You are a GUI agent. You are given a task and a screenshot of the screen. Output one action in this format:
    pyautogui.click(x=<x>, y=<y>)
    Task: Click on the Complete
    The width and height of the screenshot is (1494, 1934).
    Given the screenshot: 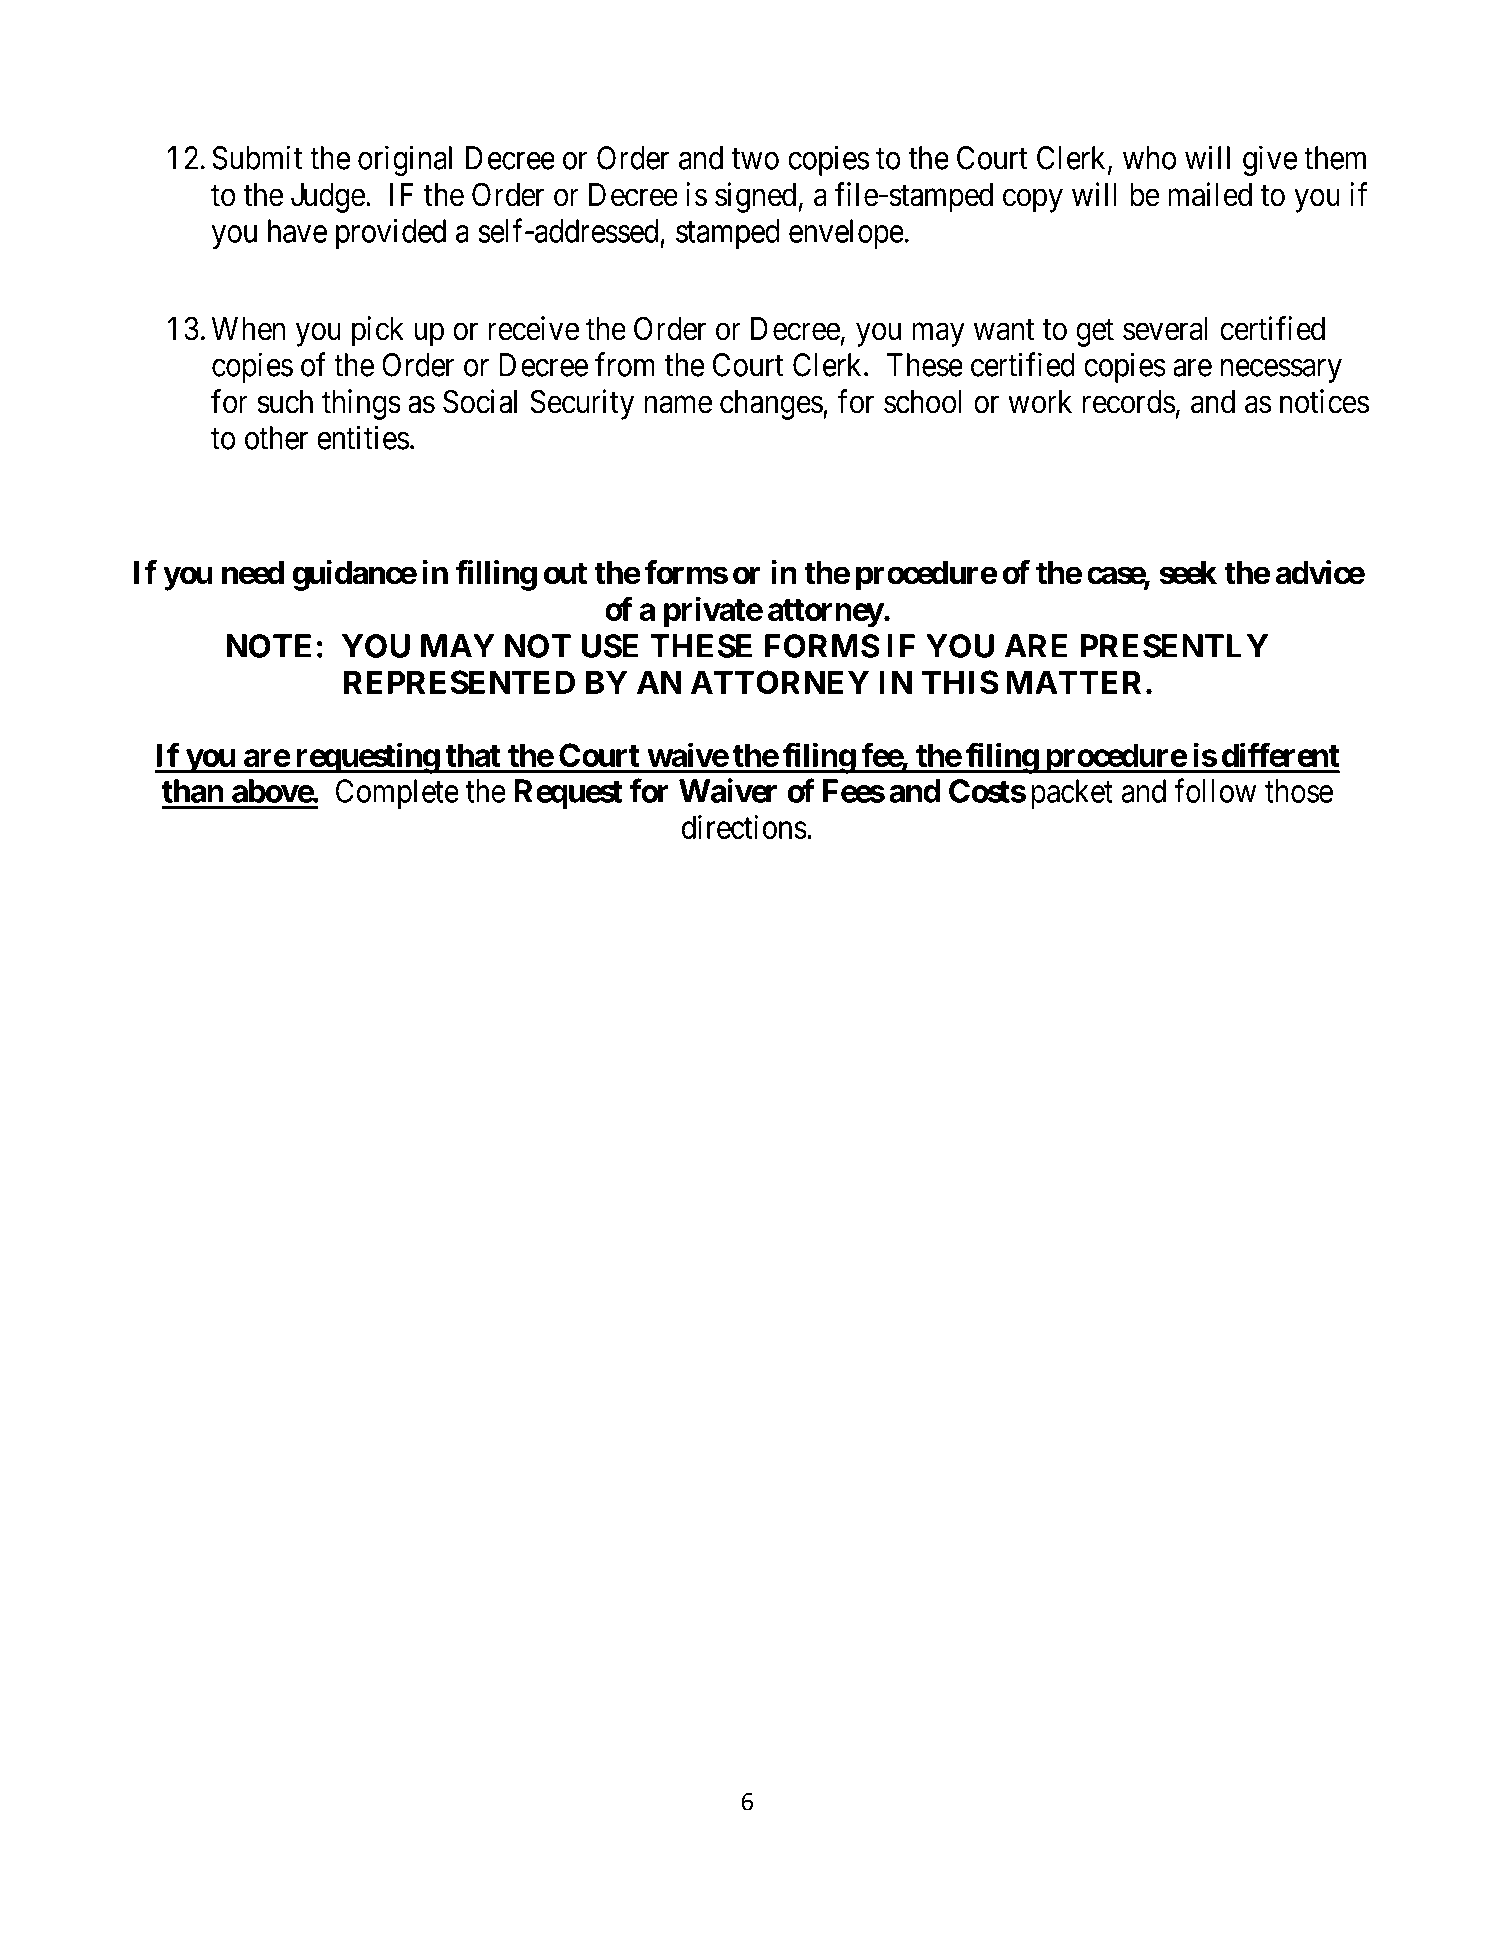 What is the action you would take?
    pyautogui.click(x=397, y=794)
